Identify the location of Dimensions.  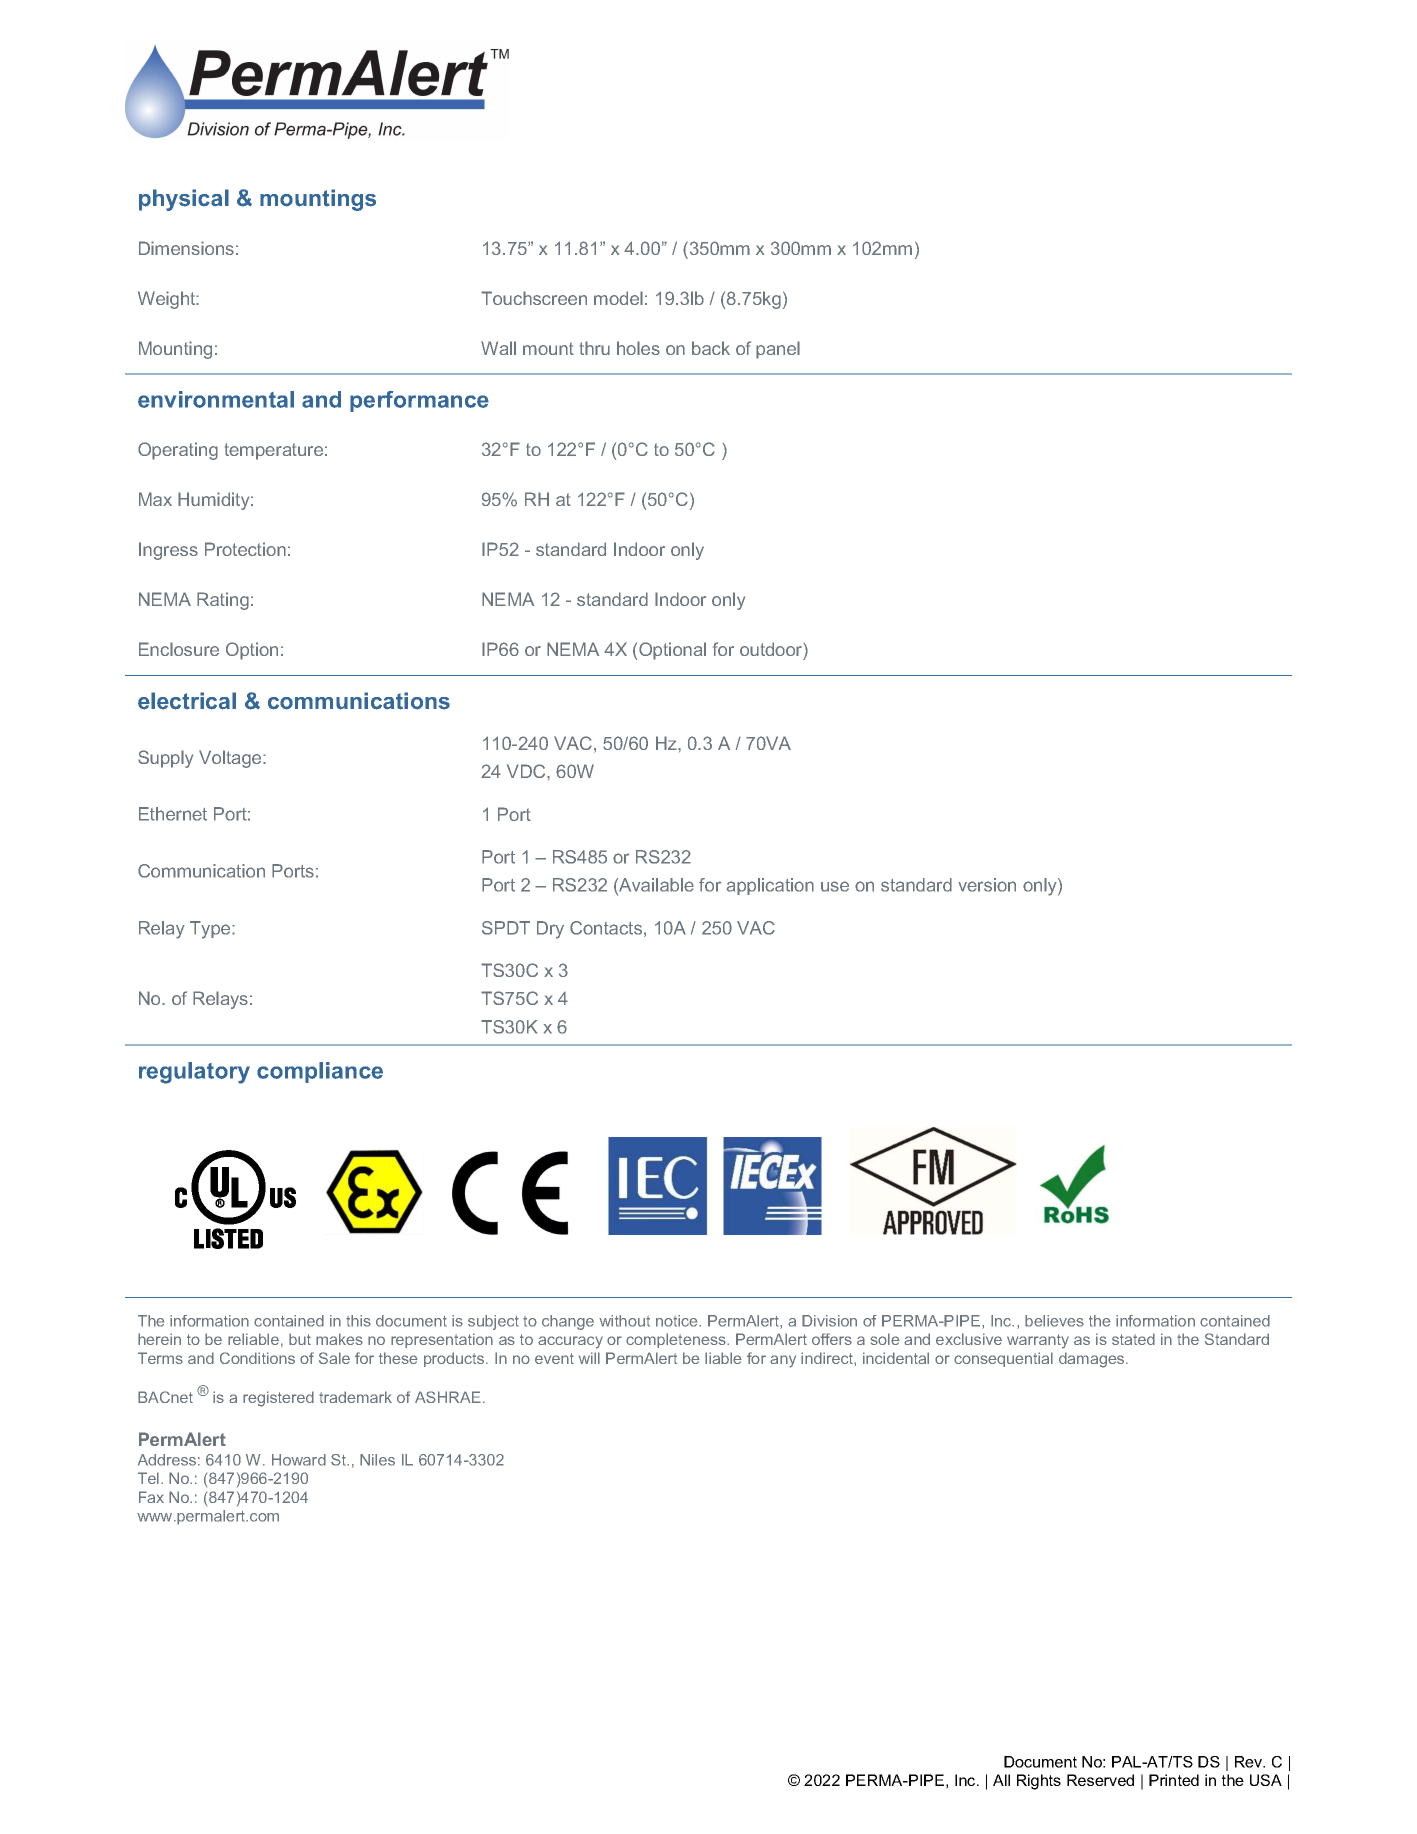
(186, 248).
